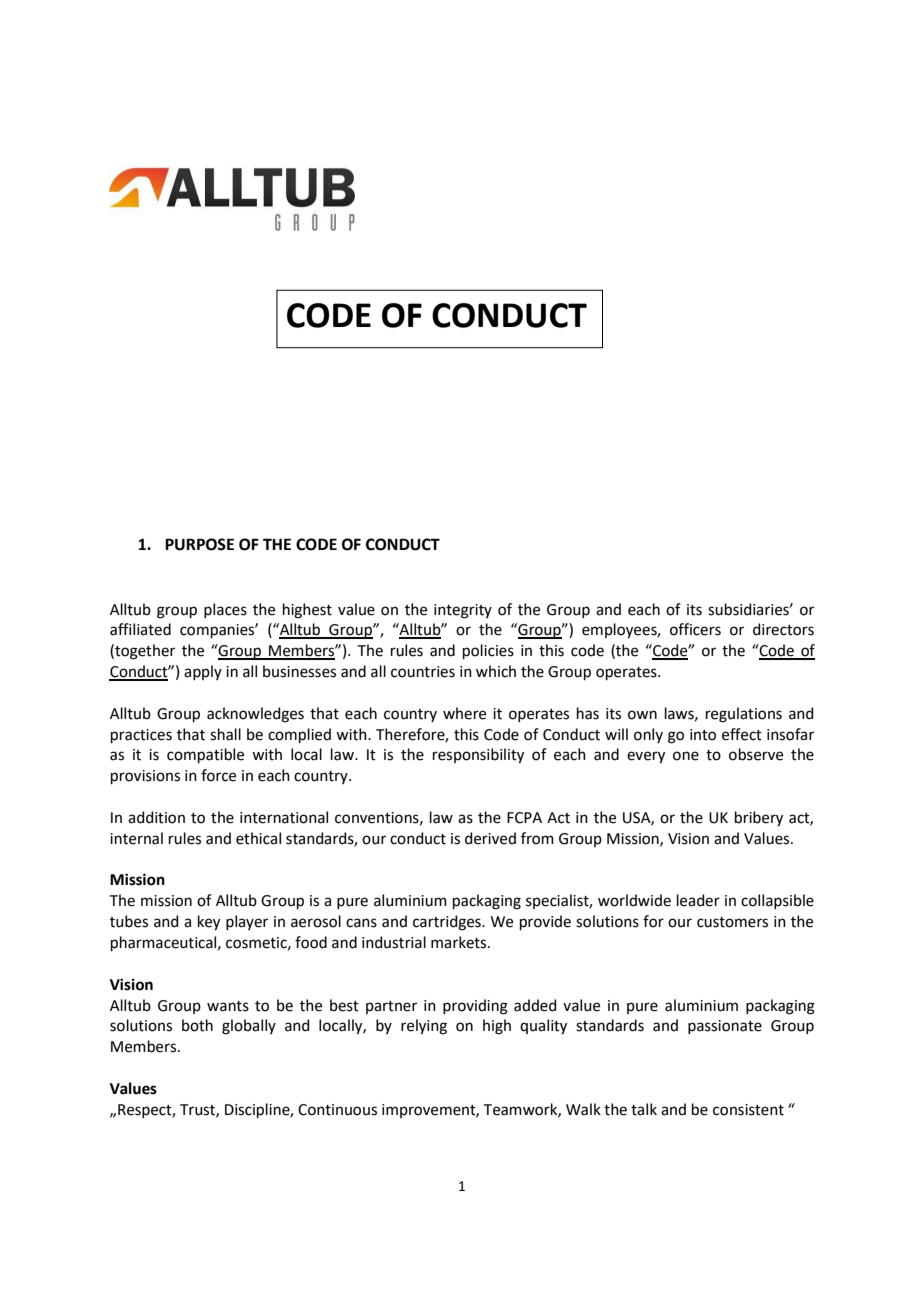 Image resolution: width=924 pixels, height=1307 pixels. What do you see at coordinates (464, 713) in the image?
I see `where` at bounding box center [464, 713].
